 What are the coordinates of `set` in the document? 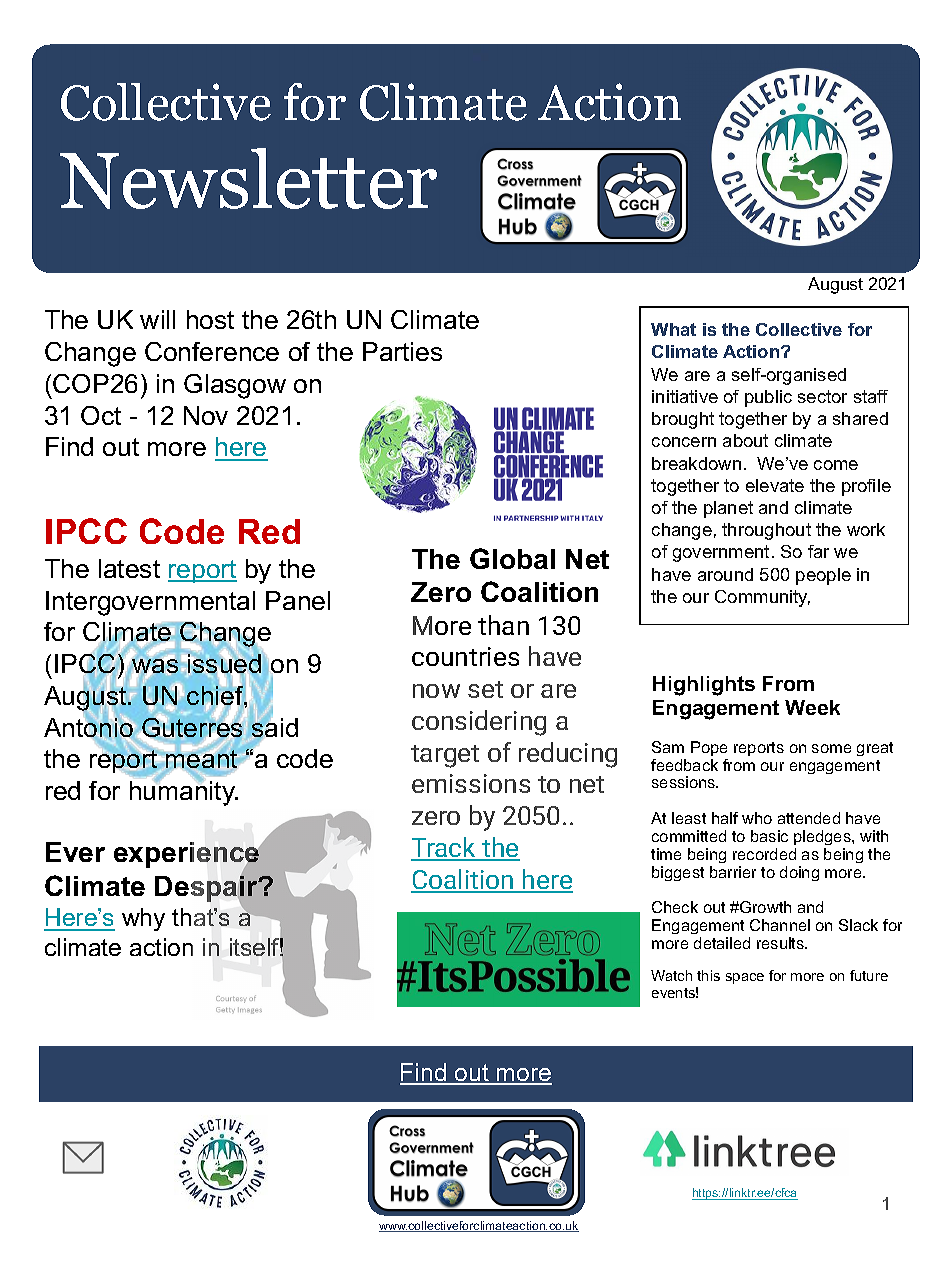 It's located at (485, 689).
